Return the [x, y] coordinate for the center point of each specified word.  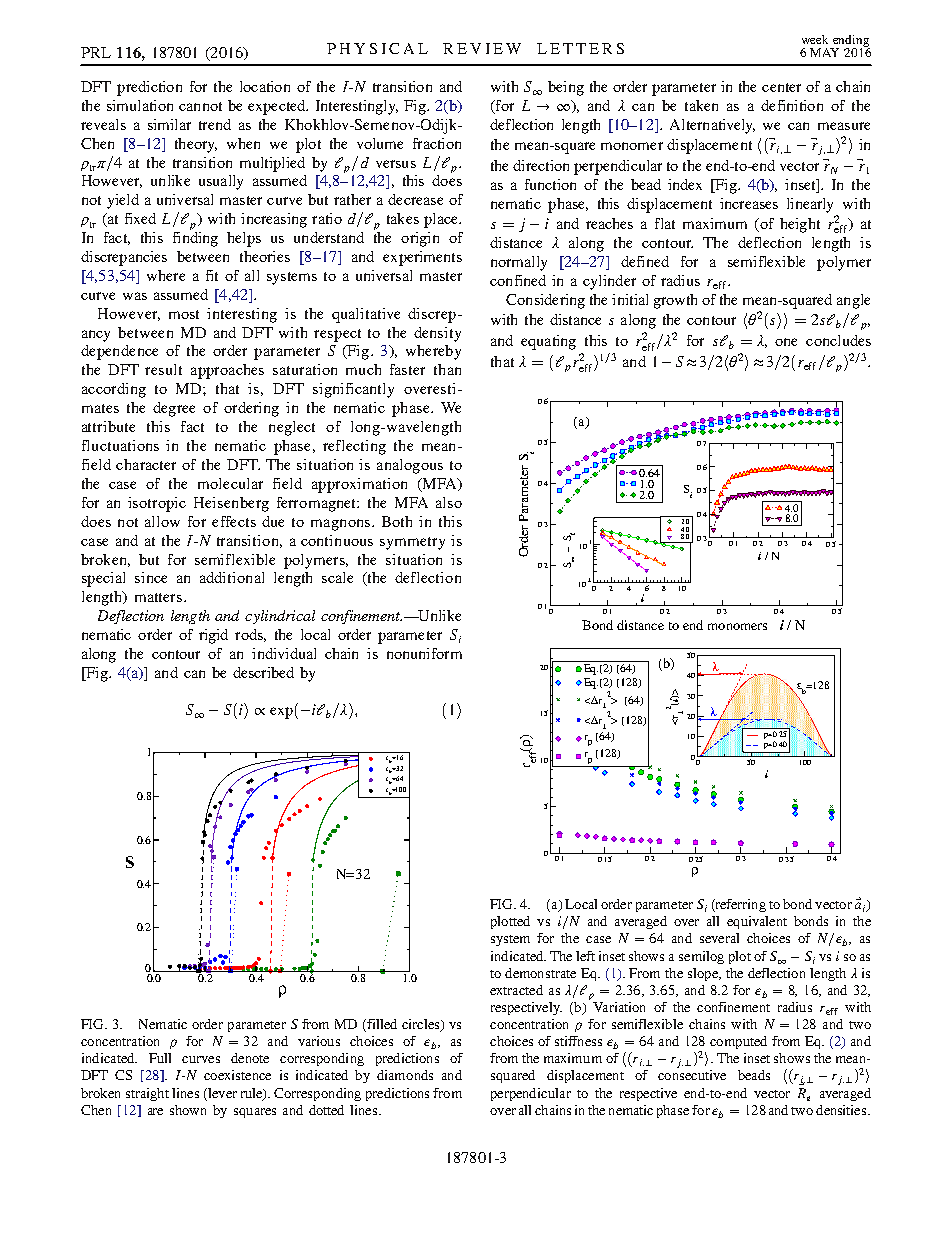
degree [174, 409]
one [786, 342]
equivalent [757, 922]
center [781, 87]
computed [738, 1042]
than [447, 369]
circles [422, 1025]
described [263, 672]
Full [160, 1058]
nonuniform [424, 653]
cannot [200, 106]
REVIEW [482, 48]
